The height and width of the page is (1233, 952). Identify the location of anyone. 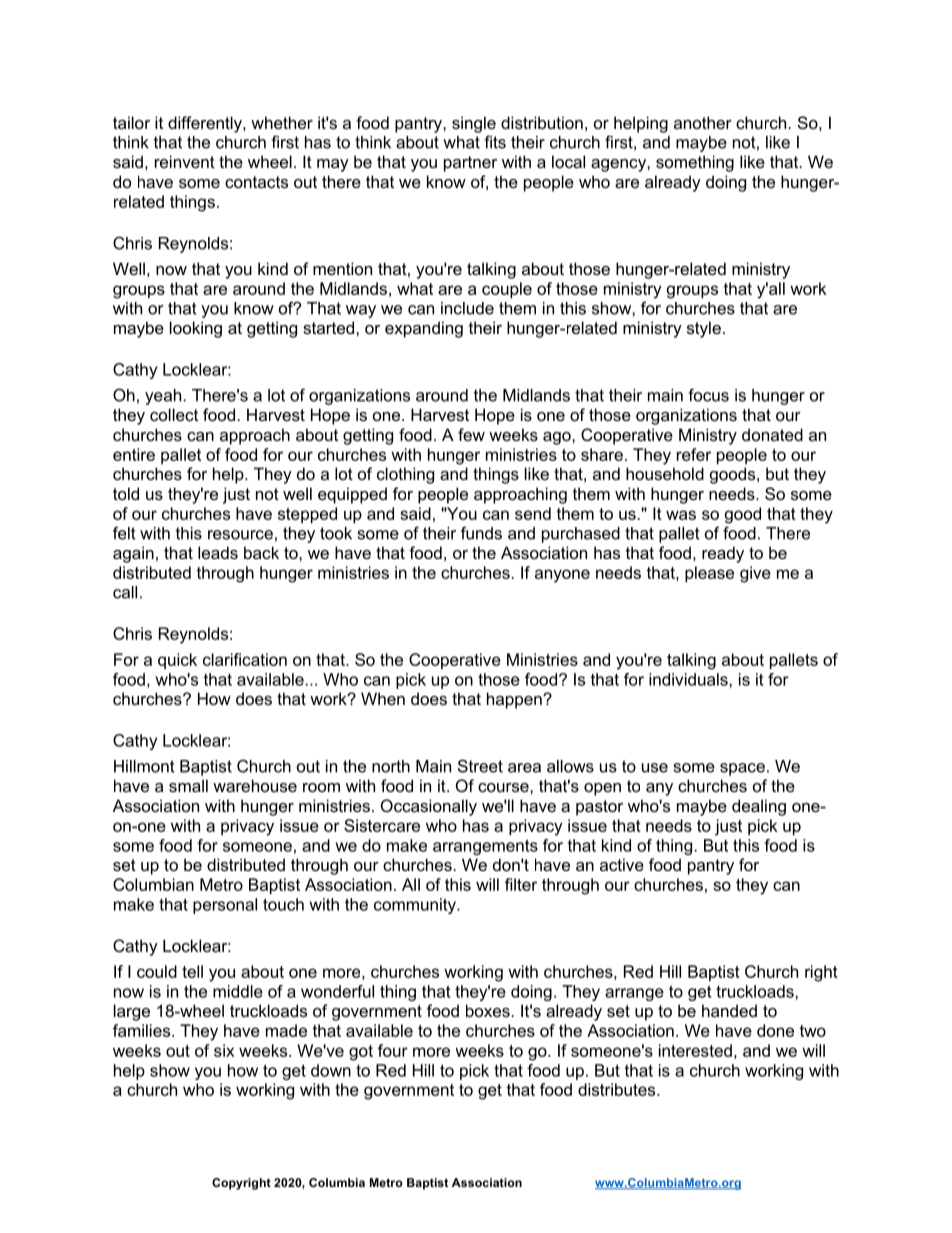
(562, 576).
